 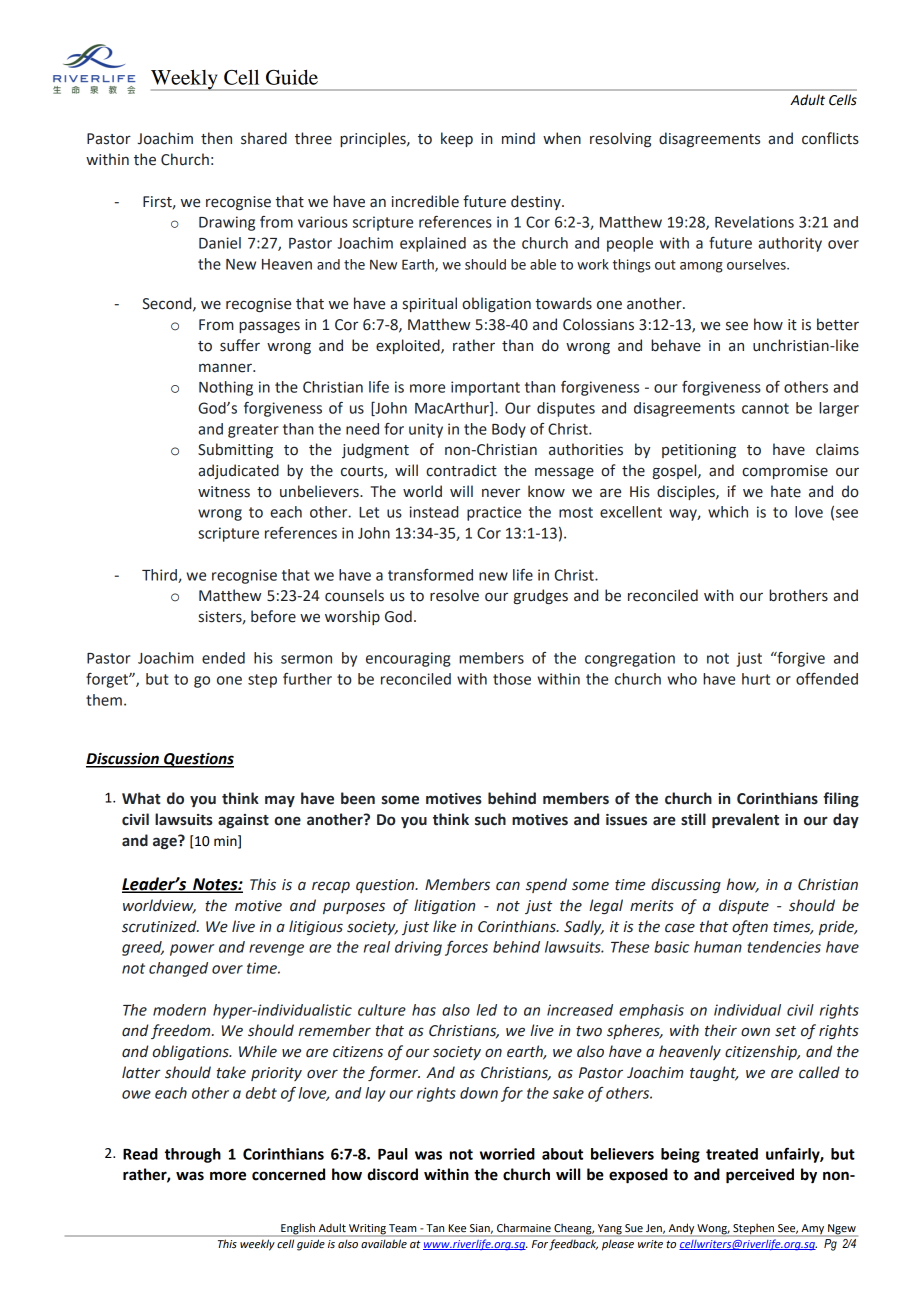 I want to click on keep, so click(x=457, y=139).
